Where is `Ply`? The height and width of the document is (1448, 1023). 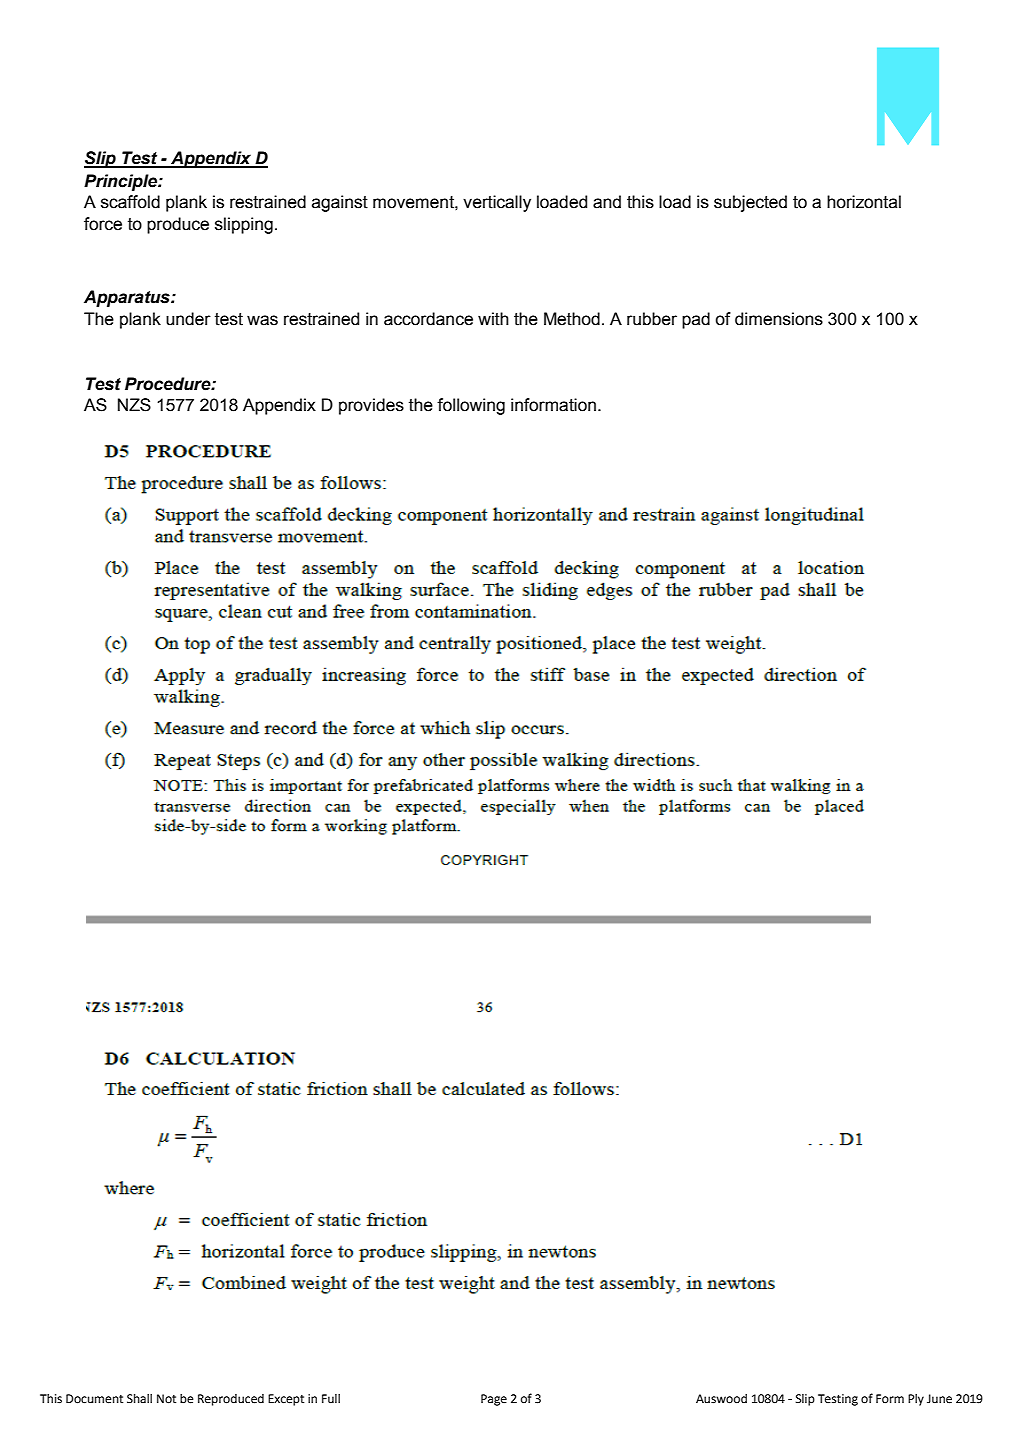
Ply is located at coordinates (916, 1400).
